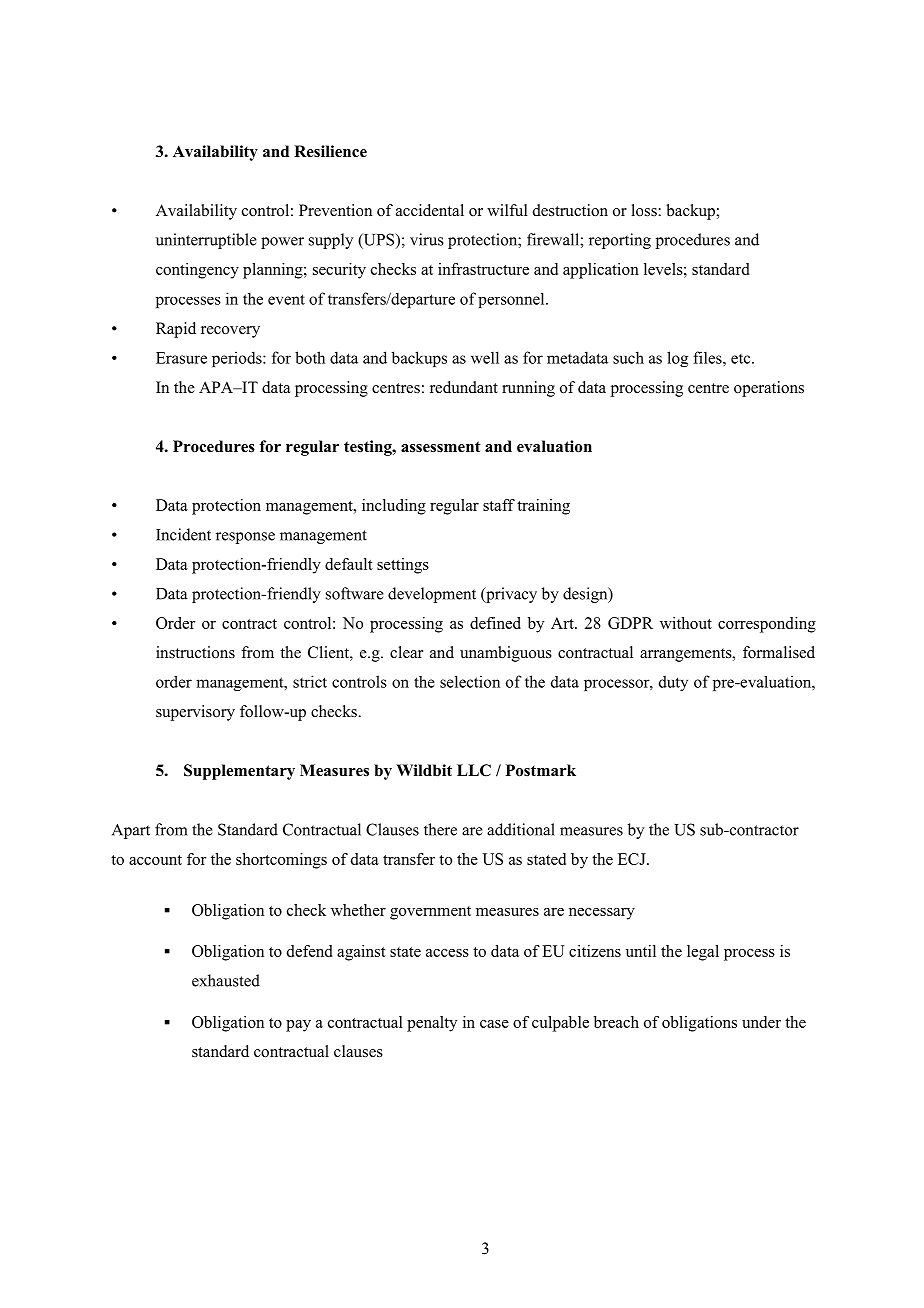  Describe the element at coordinates (543, 507) in the screenshot. I see `training` at that location.
